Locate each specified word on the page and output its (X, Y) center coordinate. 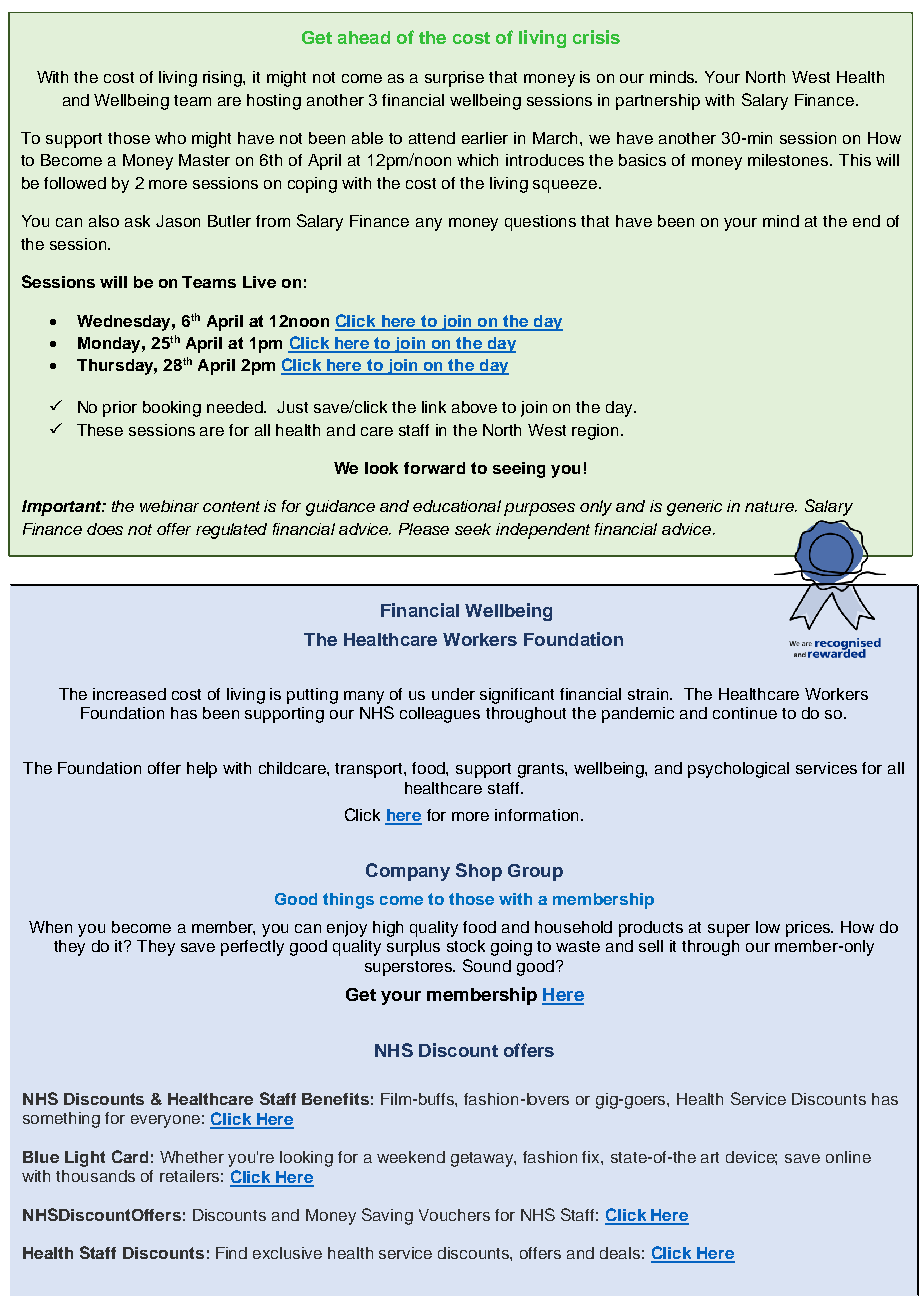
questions (540, 223)
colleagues (440, 715)
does (105, 529)
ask (137, 221)
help (202, 770)
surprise (454, 79)
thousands (95, 1176)
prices (809, 929)
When (50, 927)
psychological (738, 770)
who (170, 138)
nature (771, 506)
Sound (487, 965)
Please (424, 529)
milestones (789, 160)
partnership (658, 102)
